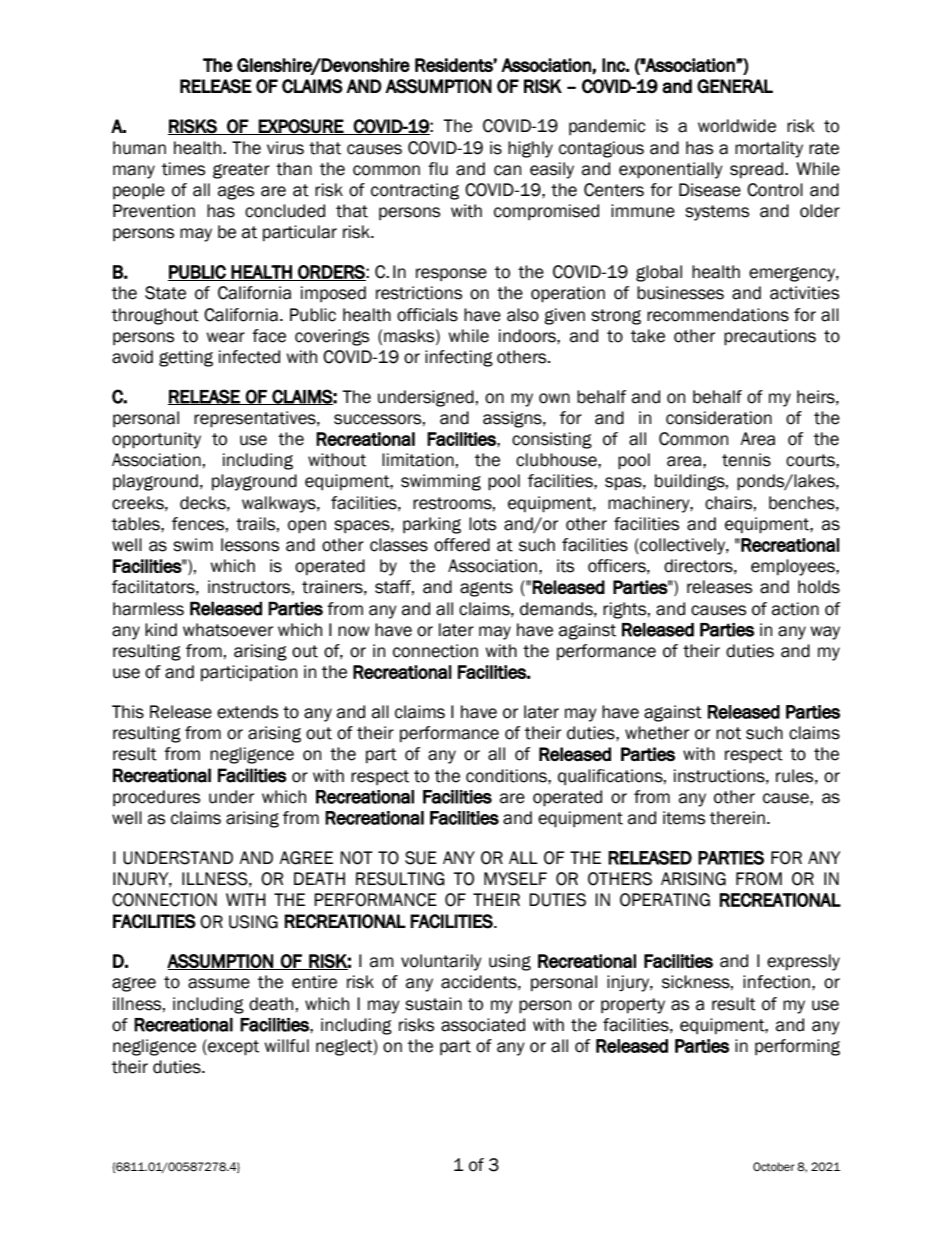 This image has width=952, height=1233. Describe the element at coordinates (247, 712) in the image. I see `extends` at that location.
